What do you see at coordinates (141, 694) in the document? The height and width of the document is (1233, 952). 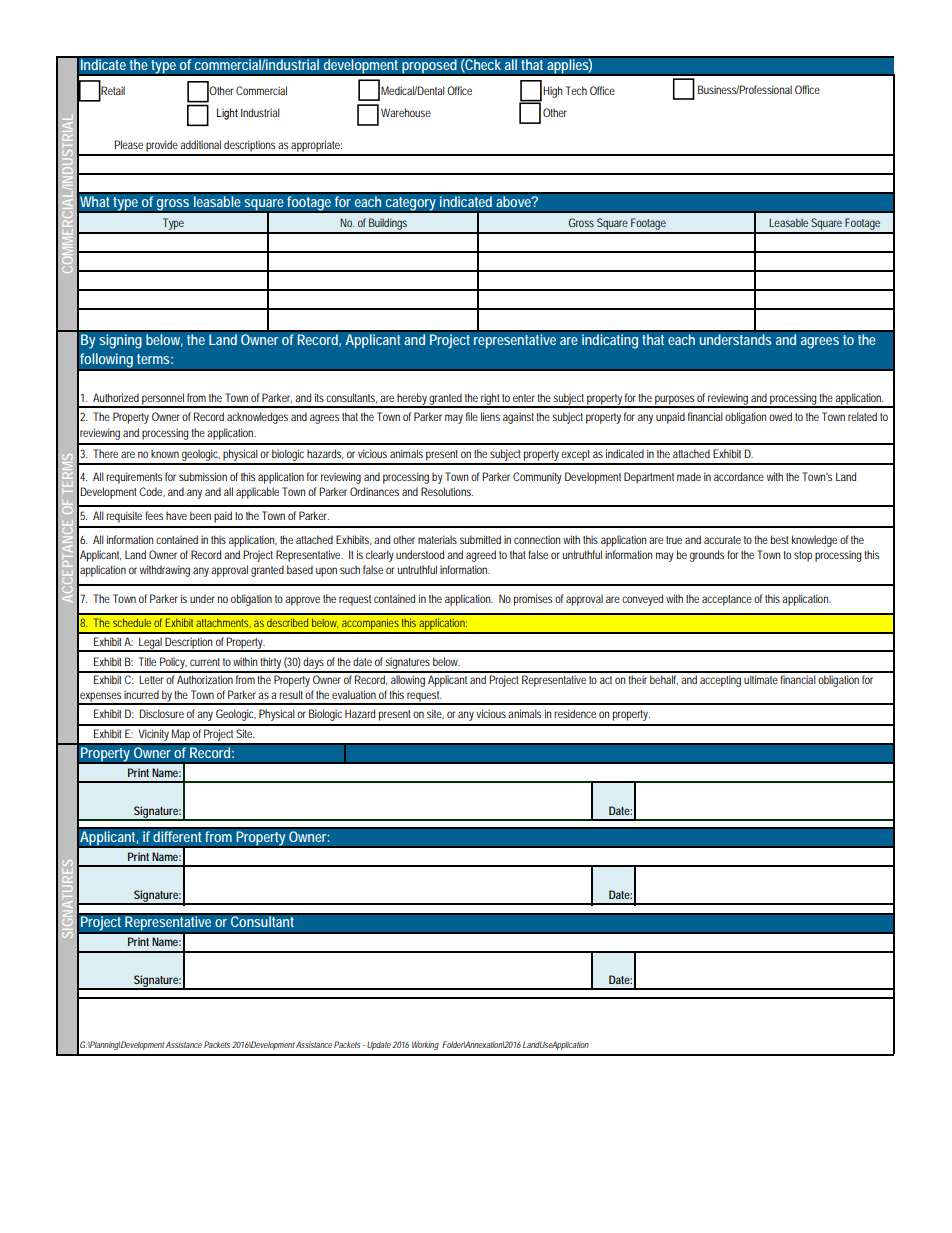 I see `incurred` at bounding box center [141, 694].
